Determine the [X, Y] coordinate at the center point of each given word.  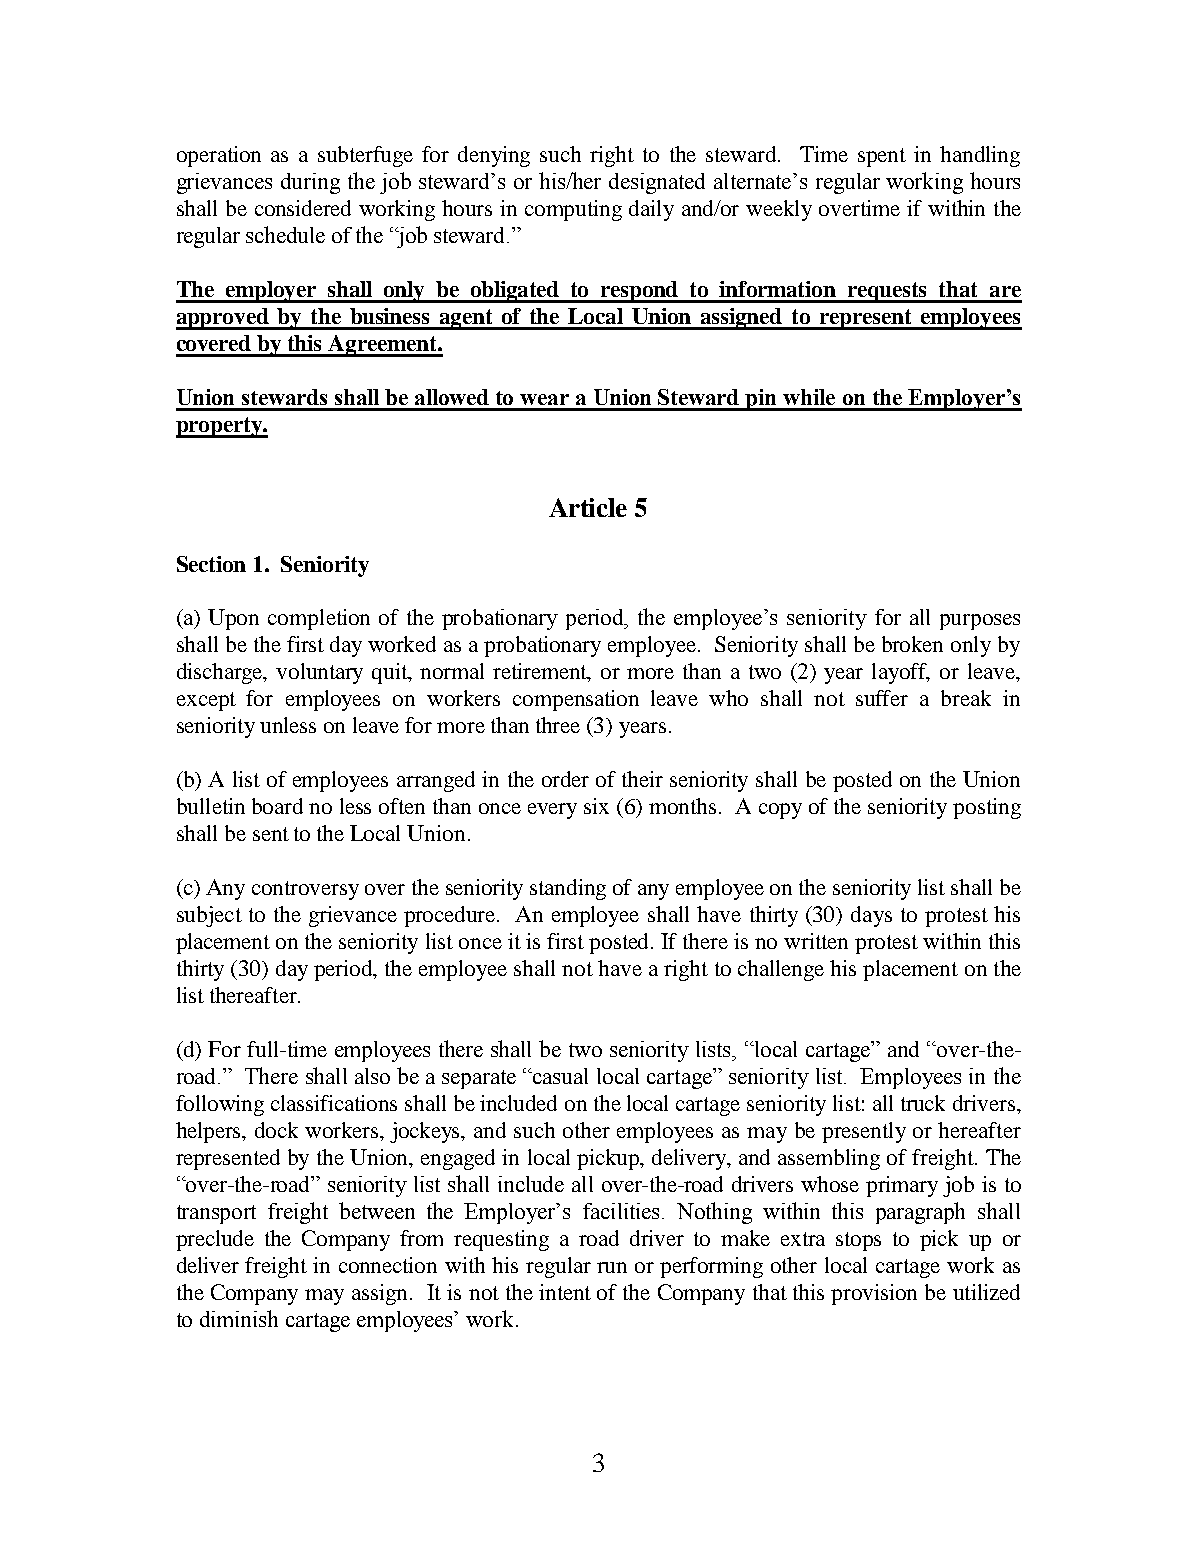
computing [573, 210]
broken [912, 644]
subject [209, 916]
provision [874, 1294]
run [612, 1267]
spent [882, 157]
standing [568, 889]
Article [588, 507]
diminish [239, 1318]
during [310, 183]
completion [319, 619]
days [871, 916]
